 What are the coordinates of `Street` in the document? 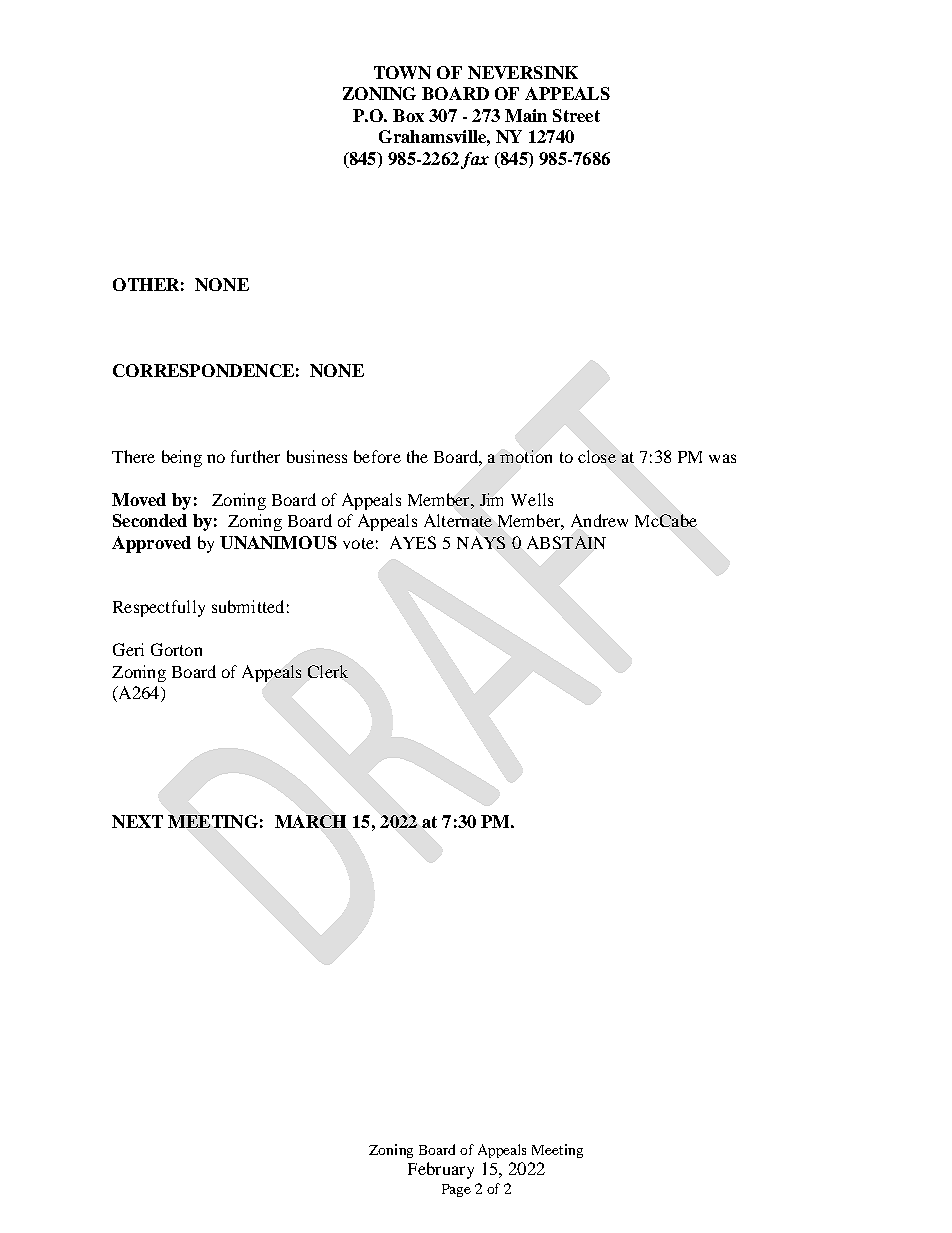 It's located at (576, 115).
